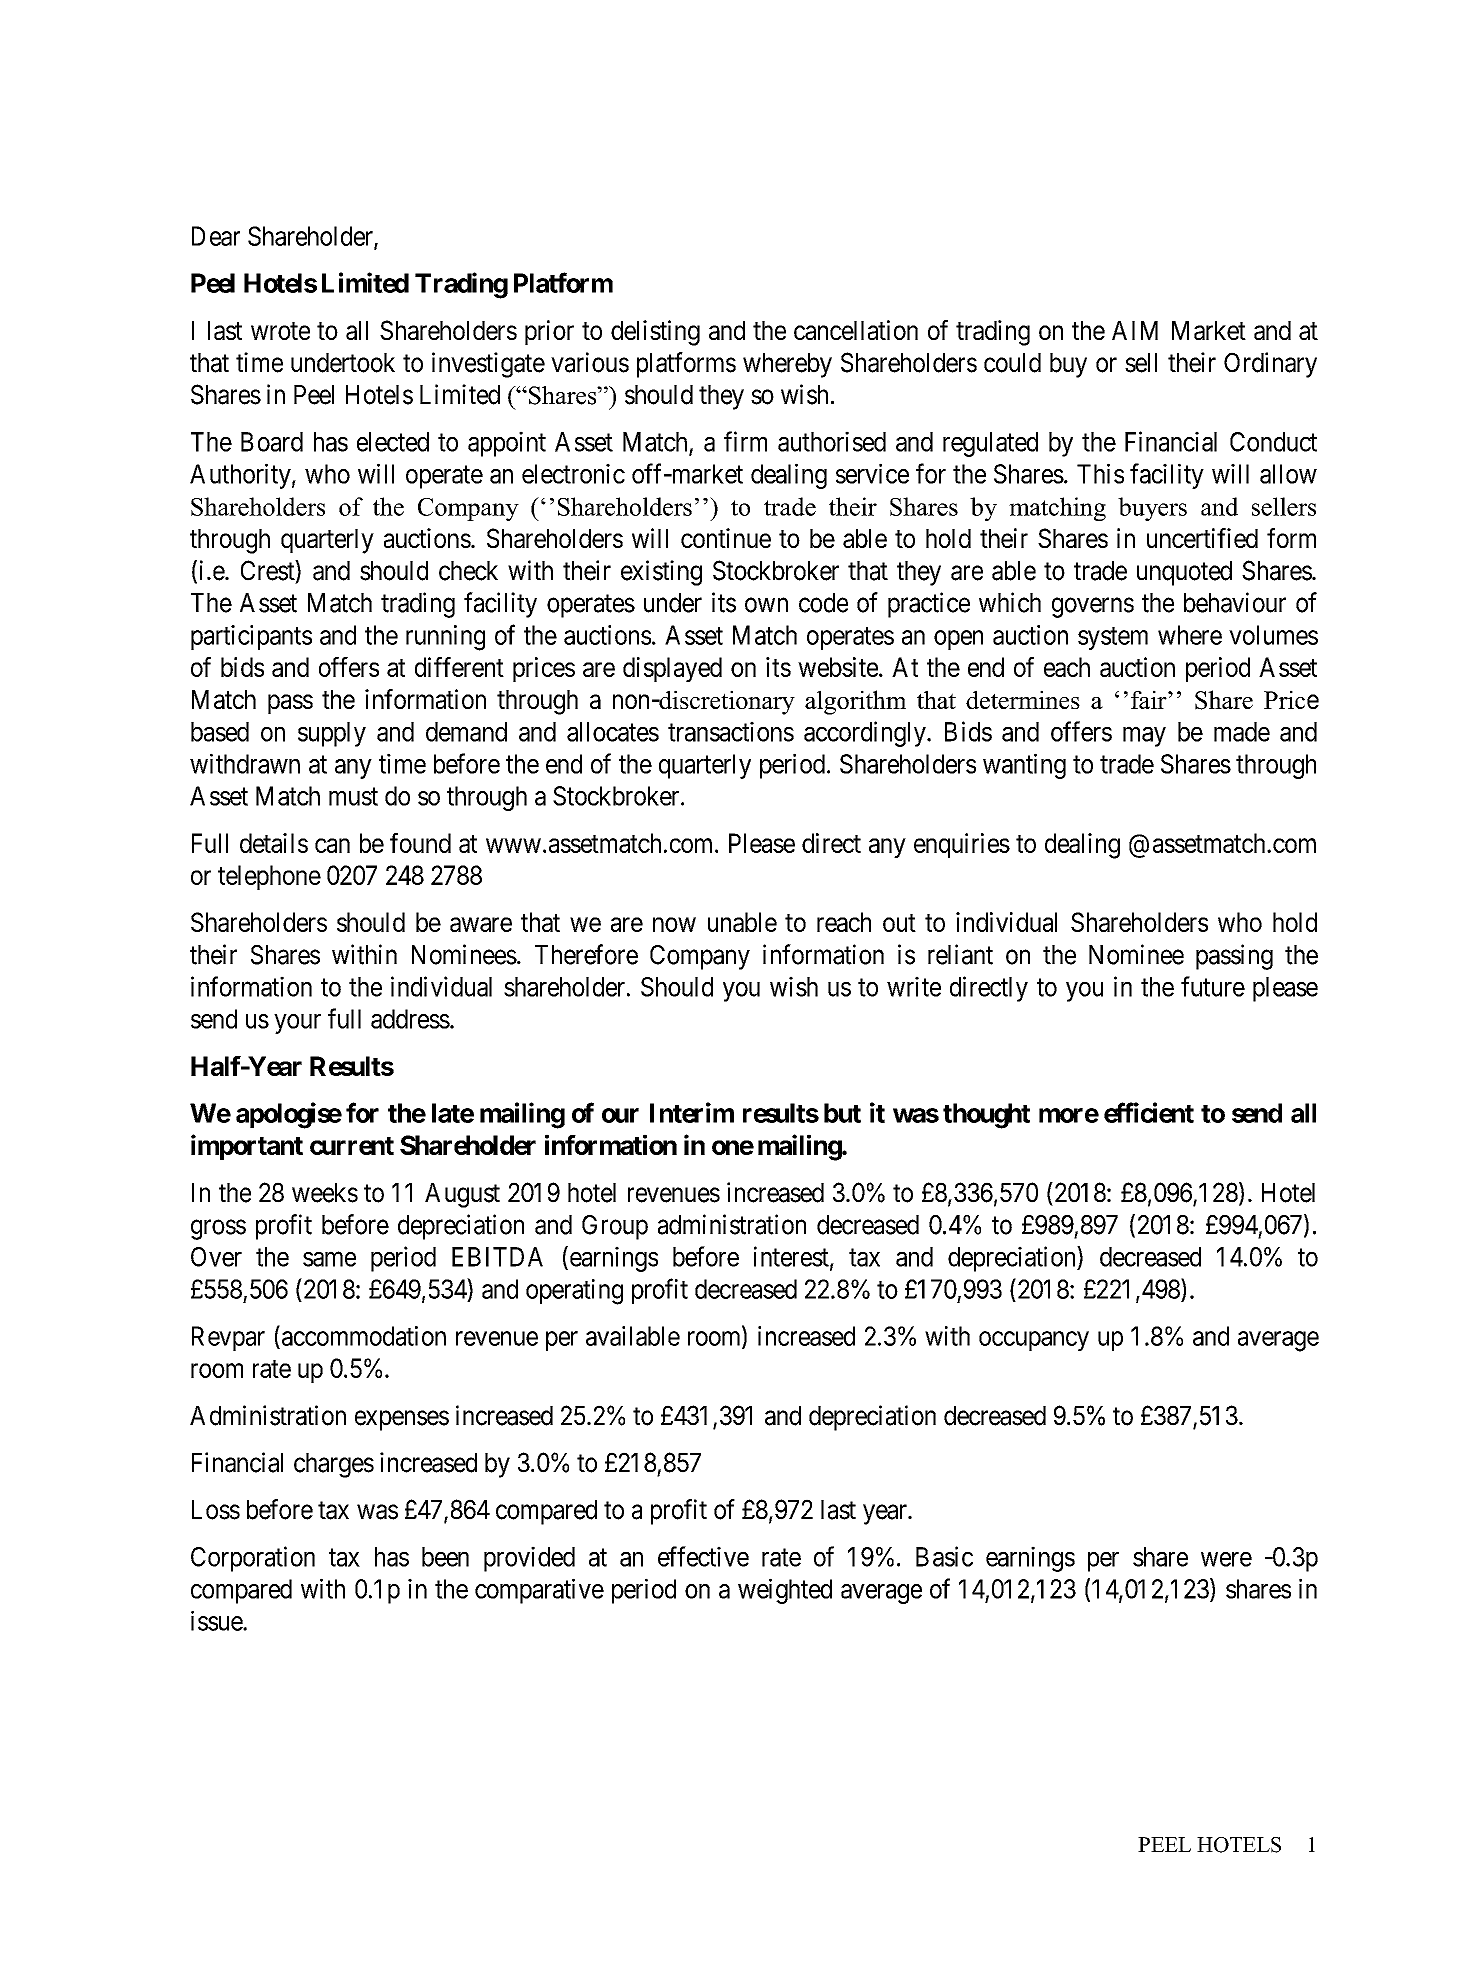 The image size is (1457, 1962). Describe the element at coordinates (1213, 986) in the document. I see `future` at that location.
